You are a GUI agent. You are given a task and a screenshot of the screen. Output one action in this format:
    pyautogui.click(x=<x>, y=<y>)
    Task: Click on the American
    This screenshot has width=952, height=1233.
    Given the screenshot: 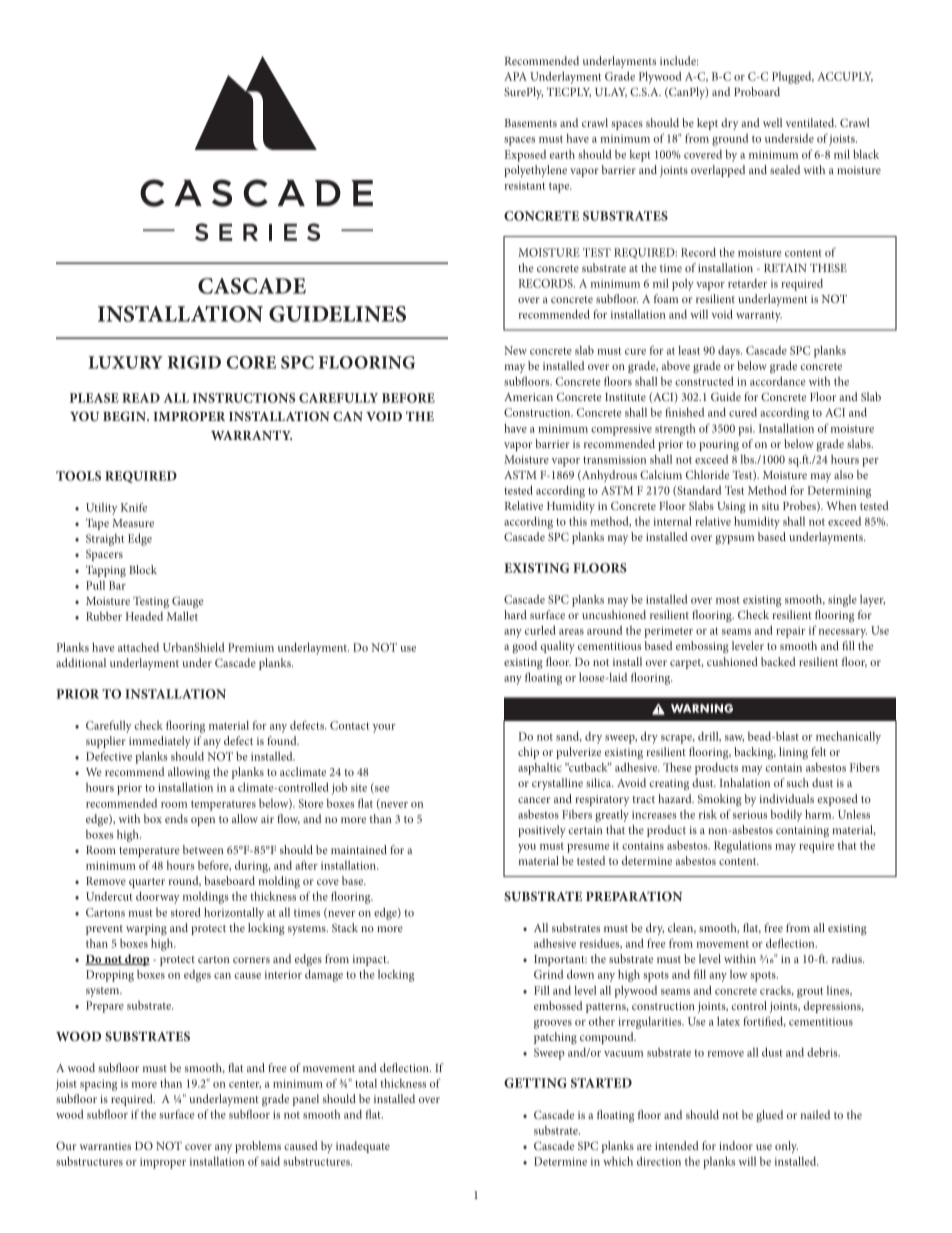 What is the action you would take?
    pyautogui.click(x=528, y=397)
